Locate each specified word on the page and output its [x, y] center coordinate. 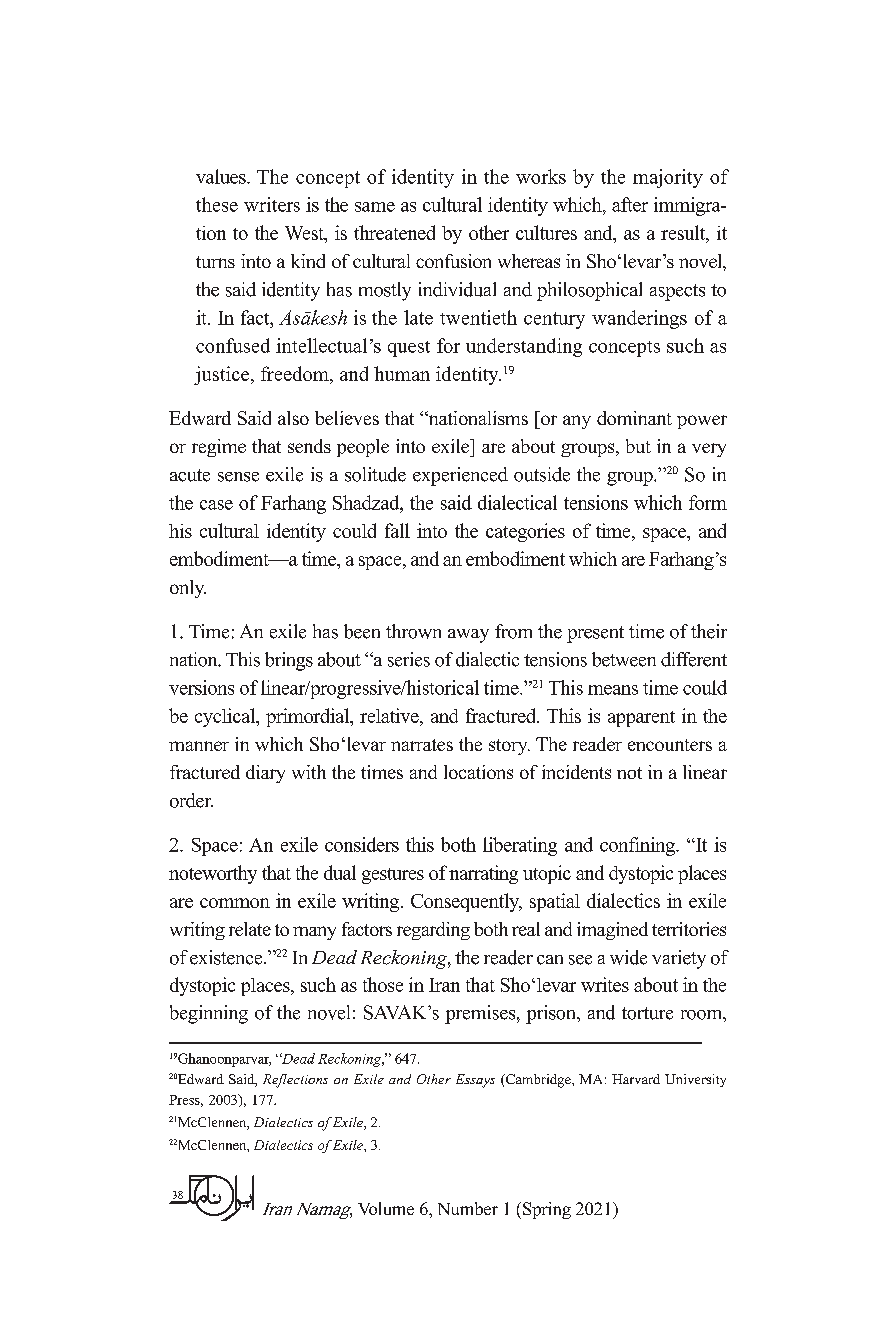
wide [628, 957]
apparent [641, 719]
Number [468, 1208]
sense [238, 477]
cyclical [226, 717]
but [638, 446]
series [409, 659]
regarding [433, 931]
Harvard [636, 1079]
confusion [453, 261]
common [235, 903]
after [630, 204]
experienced [460, 476]
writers [272, 204]
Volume [386, 1208]
